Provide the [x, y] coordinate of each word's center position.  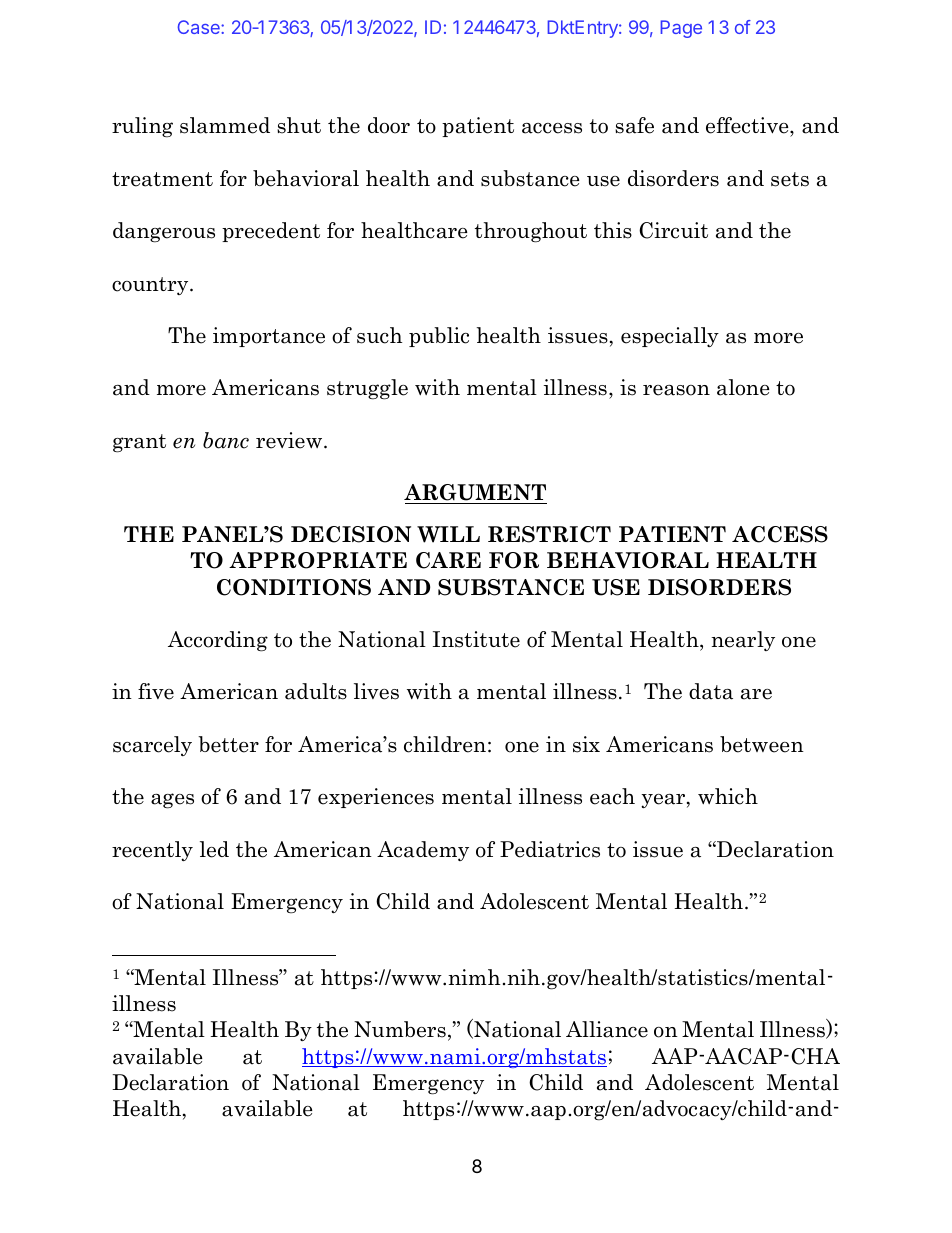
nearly [743, 641]
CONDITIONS [294, 587]
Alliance [607, 1029]
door [389, 125]
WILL [448, 534]
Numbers [400, 1029]
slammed [225, 125]
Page [681, 29]
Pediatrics [550, 849]
